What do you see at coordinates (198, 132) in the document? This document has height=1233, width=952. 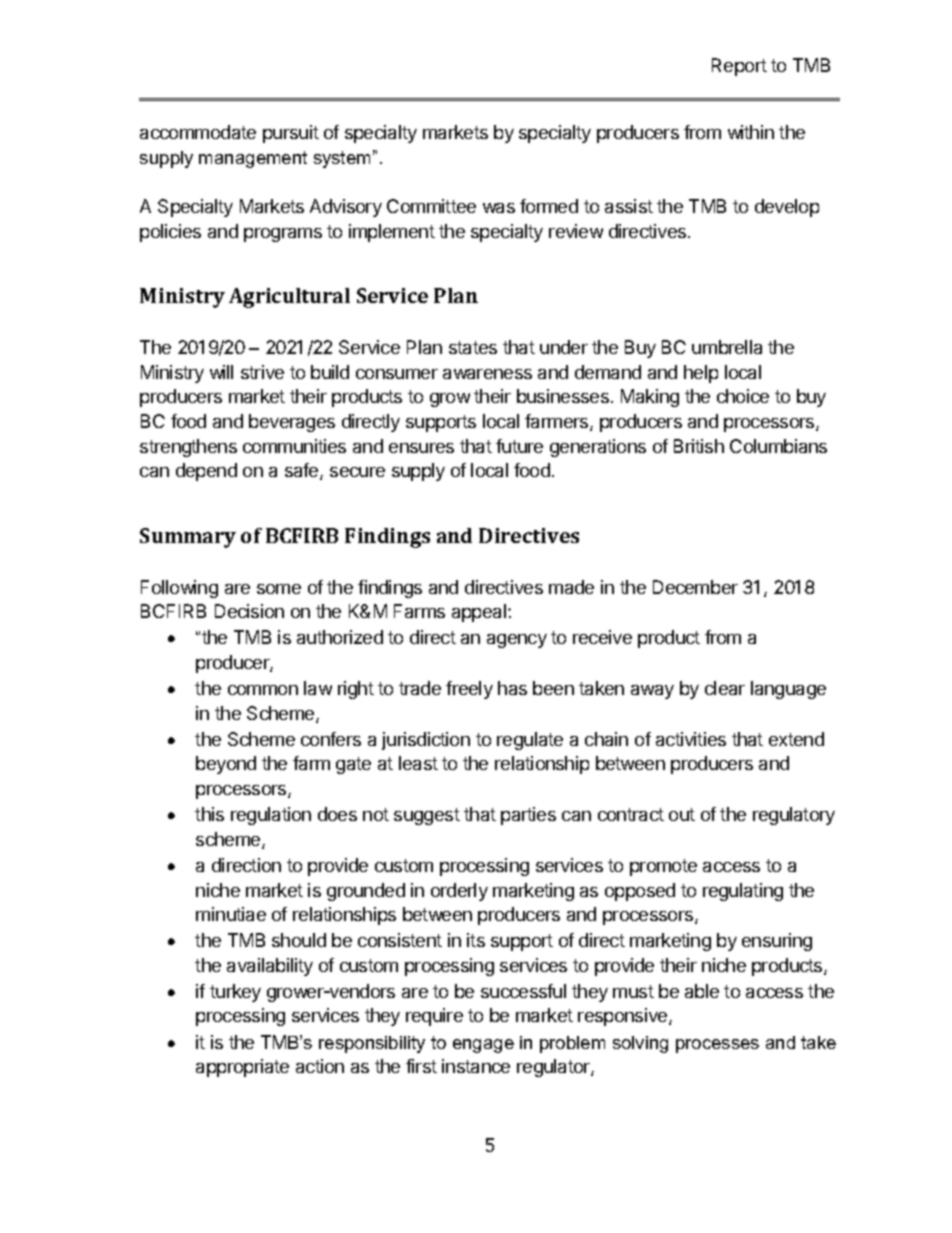 I see `accommodate` at bounding box center [198, 132].
